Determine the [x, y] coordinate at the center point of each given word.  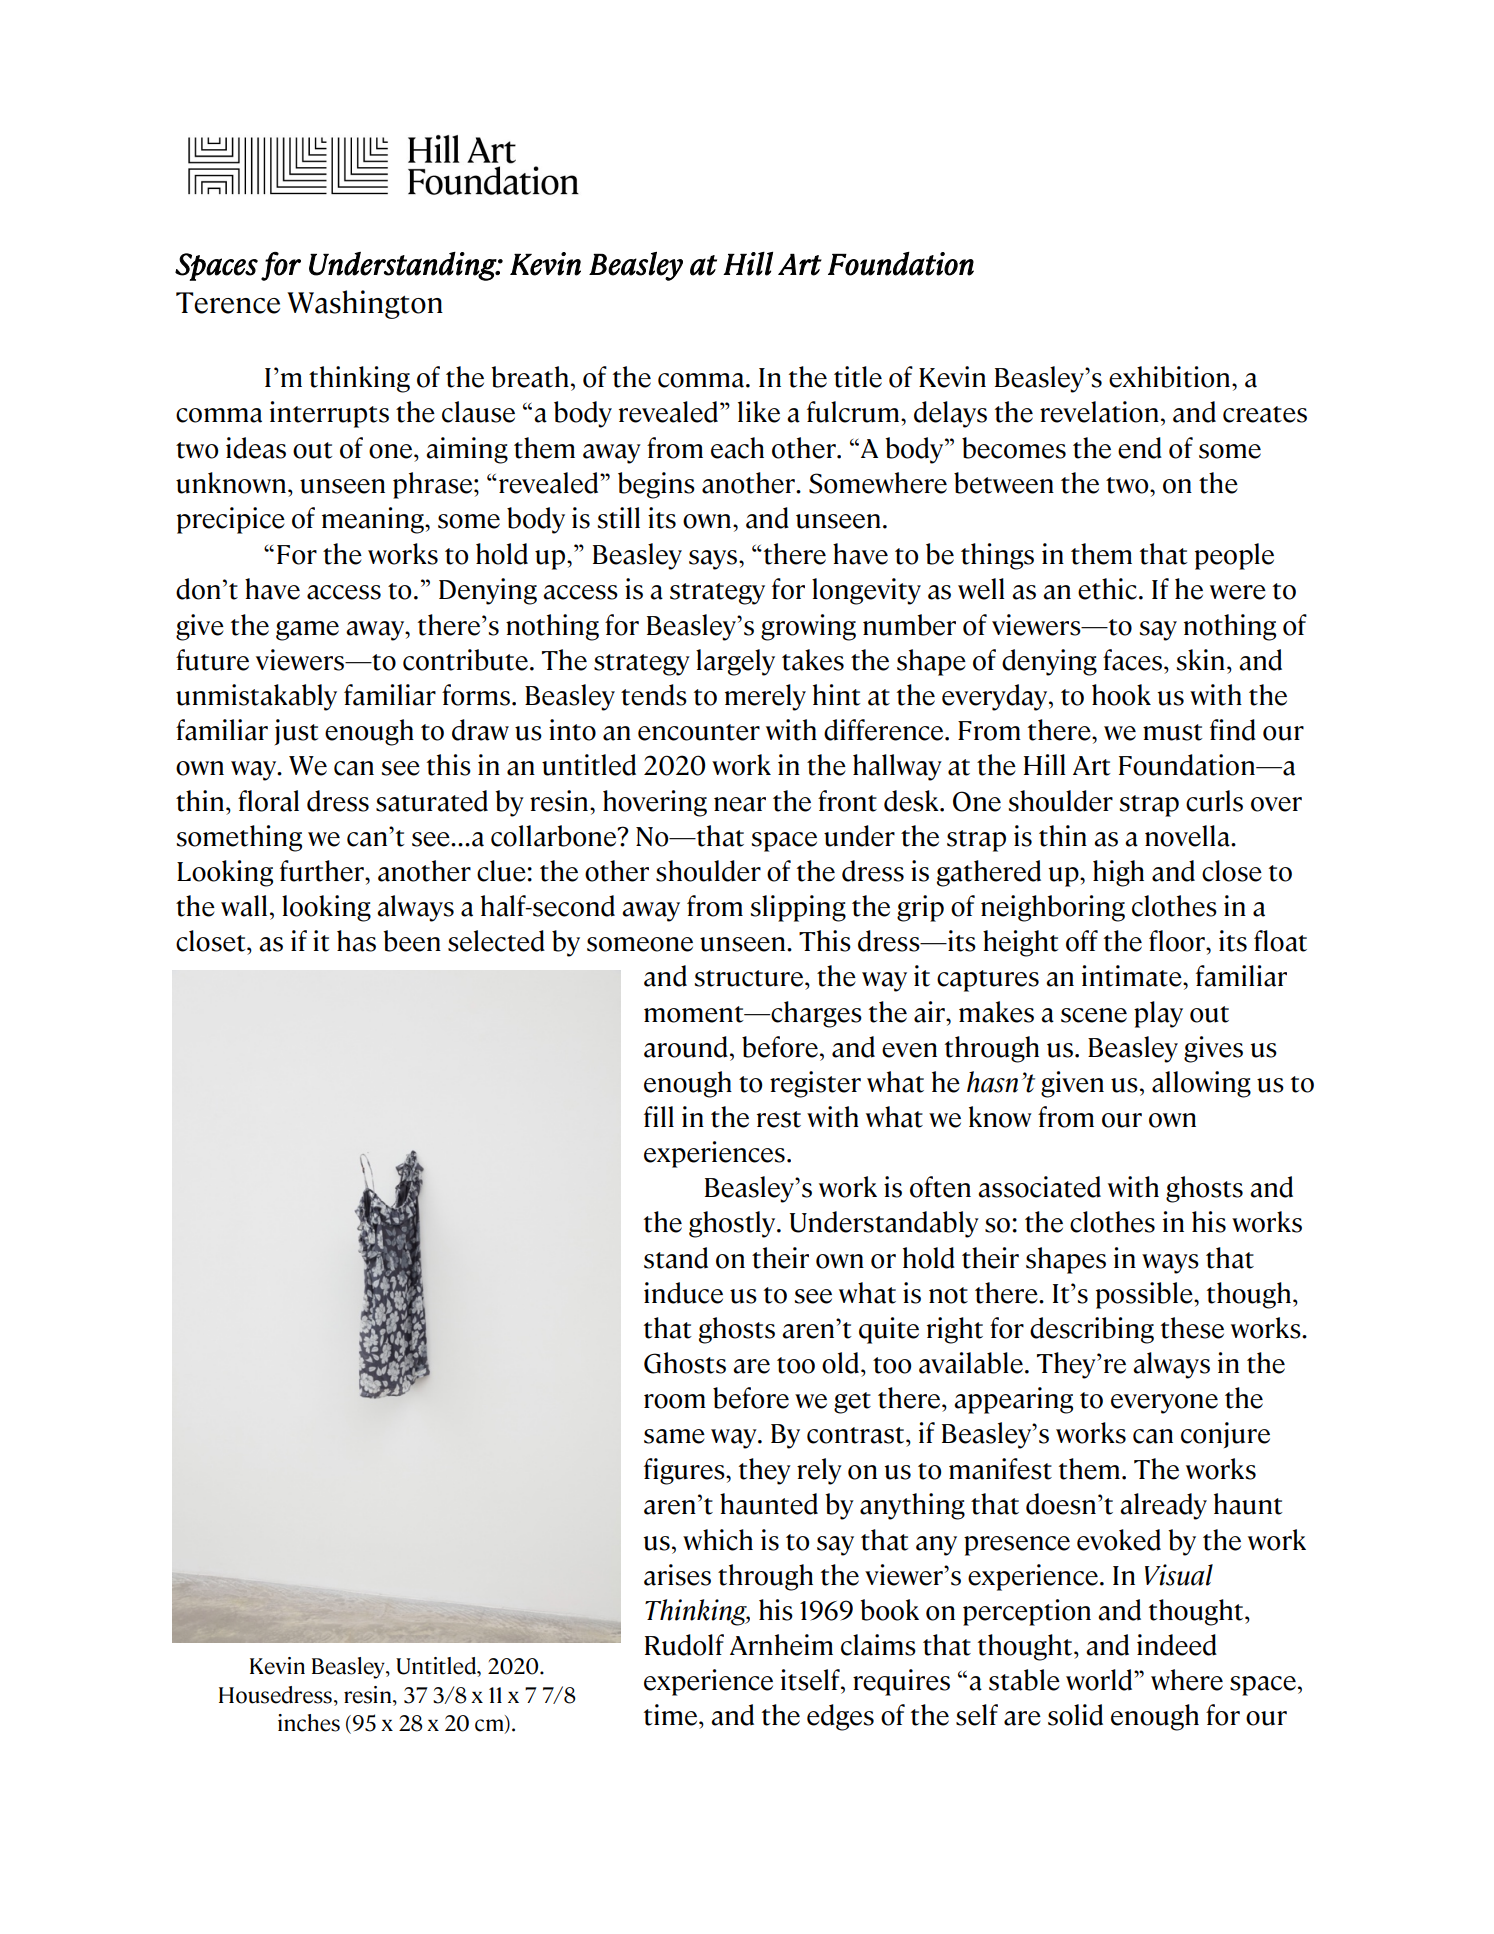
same [674, 1436]
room [675, 1401]
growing [808, 627]
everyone [1164, 1404]
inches [309, 1723]
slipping [798, 908]
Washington [365, 304]
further [323, 871]
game [307, 631]
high [1118, 873]
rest [779, 1119]
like [759, 412]
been [412, 941]
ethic [1109, 589]
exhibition [1171, 377]
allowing [1201, 1084]
